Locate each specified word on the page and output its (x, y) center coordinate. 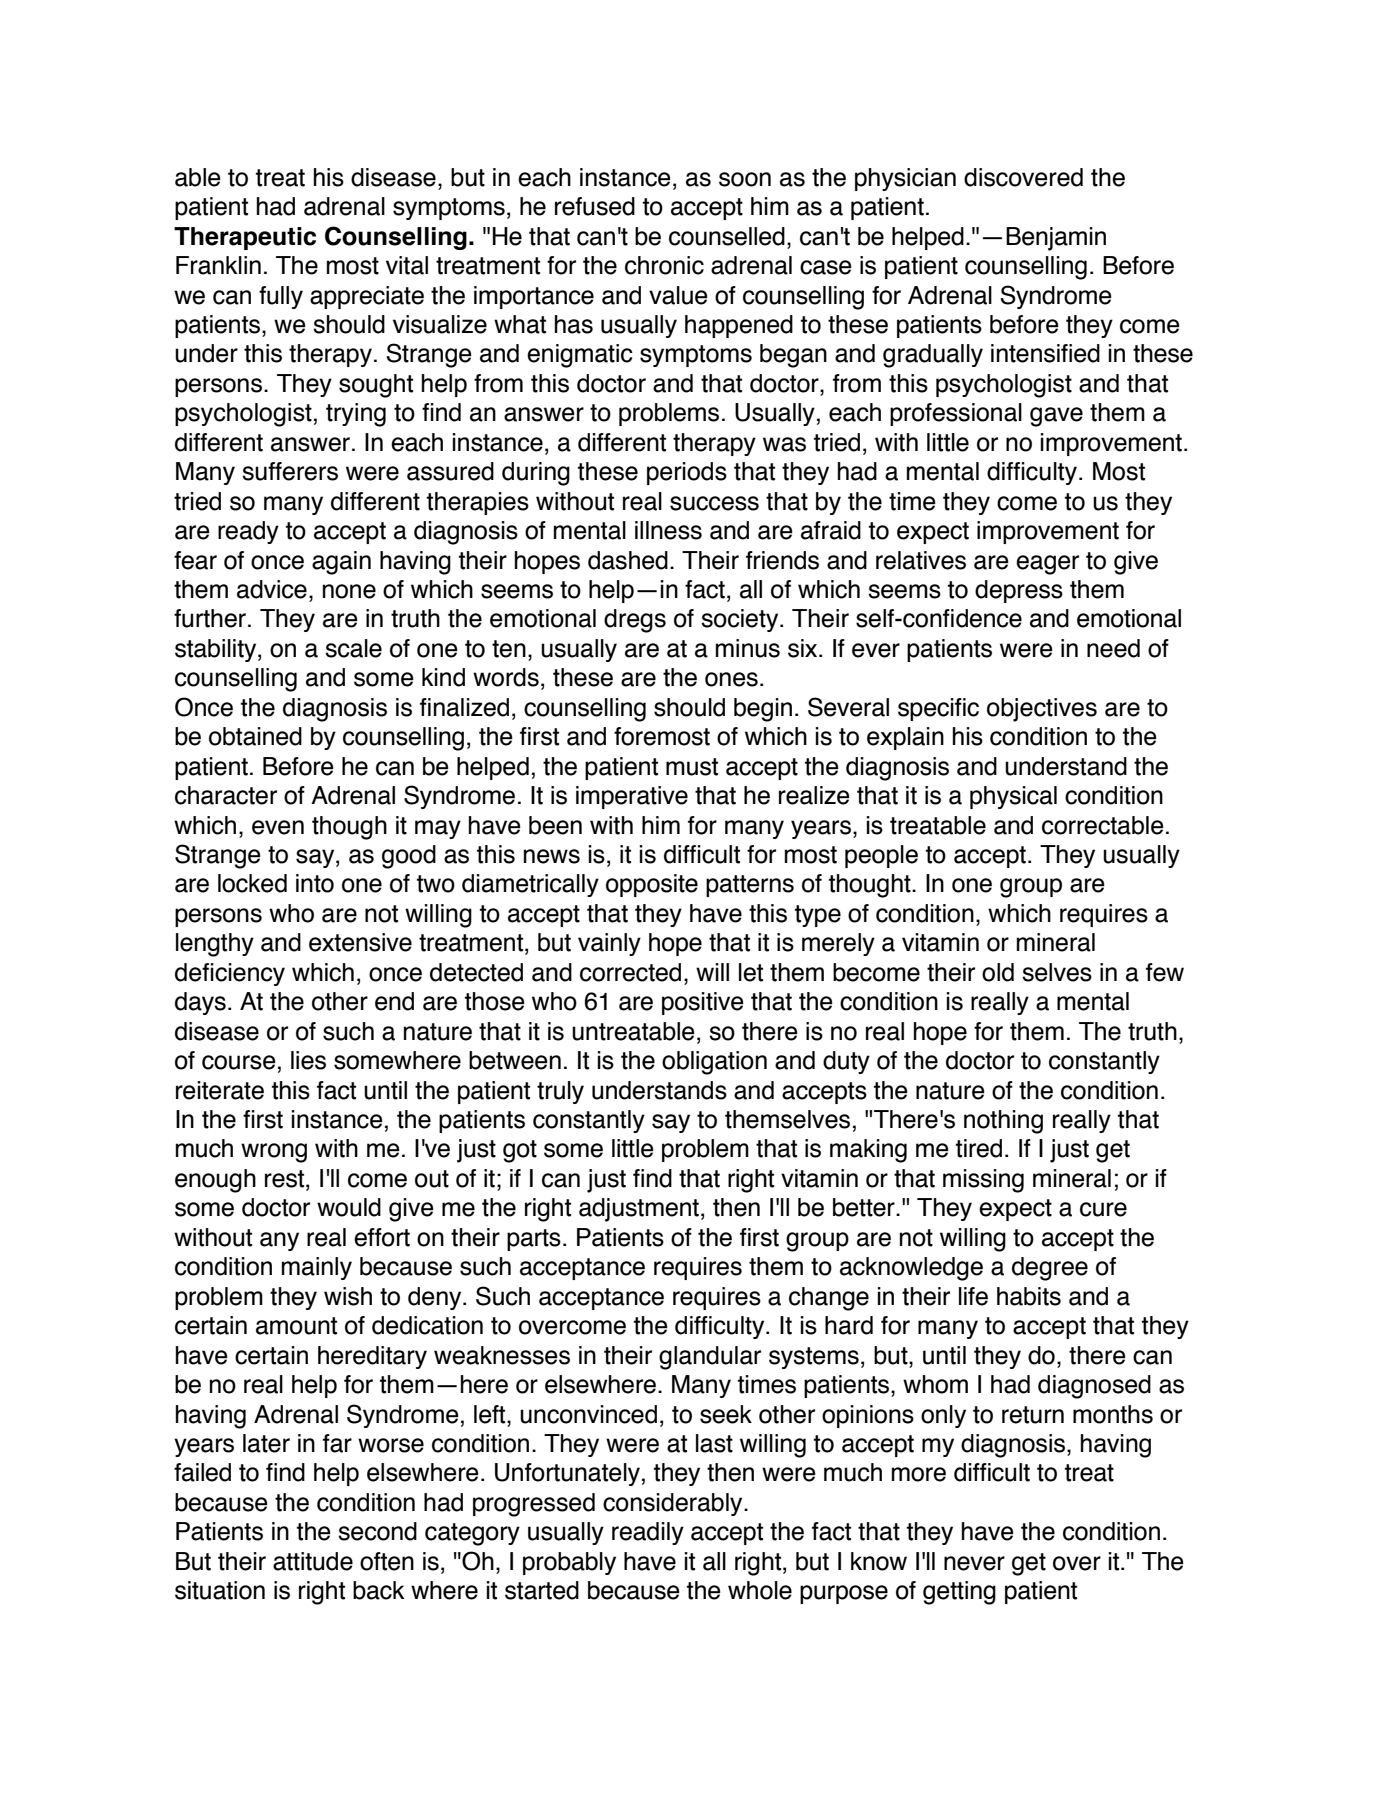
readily (648, 1533)
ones (731, 679)
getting (959, 1593)
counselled (727, 236)
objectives (1042, 710)
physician (905, 179)
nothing (1003, 1122)
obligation (714, 1063)
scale (353, 648)
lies (308, 1060)
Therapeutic (245, 238)
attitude (313, 1561)
